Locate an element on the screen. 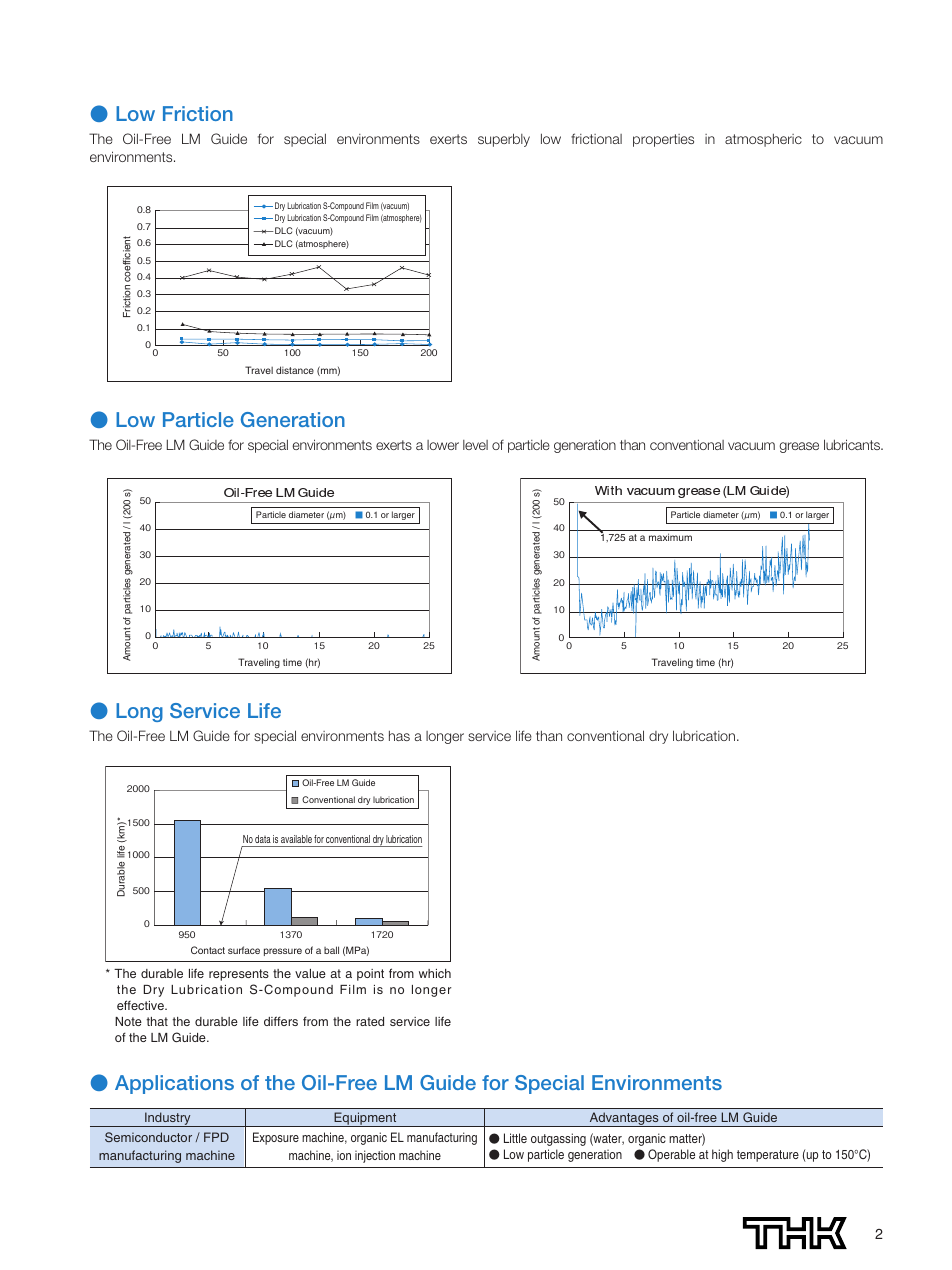  distance is located at coordinates (295, 370).
